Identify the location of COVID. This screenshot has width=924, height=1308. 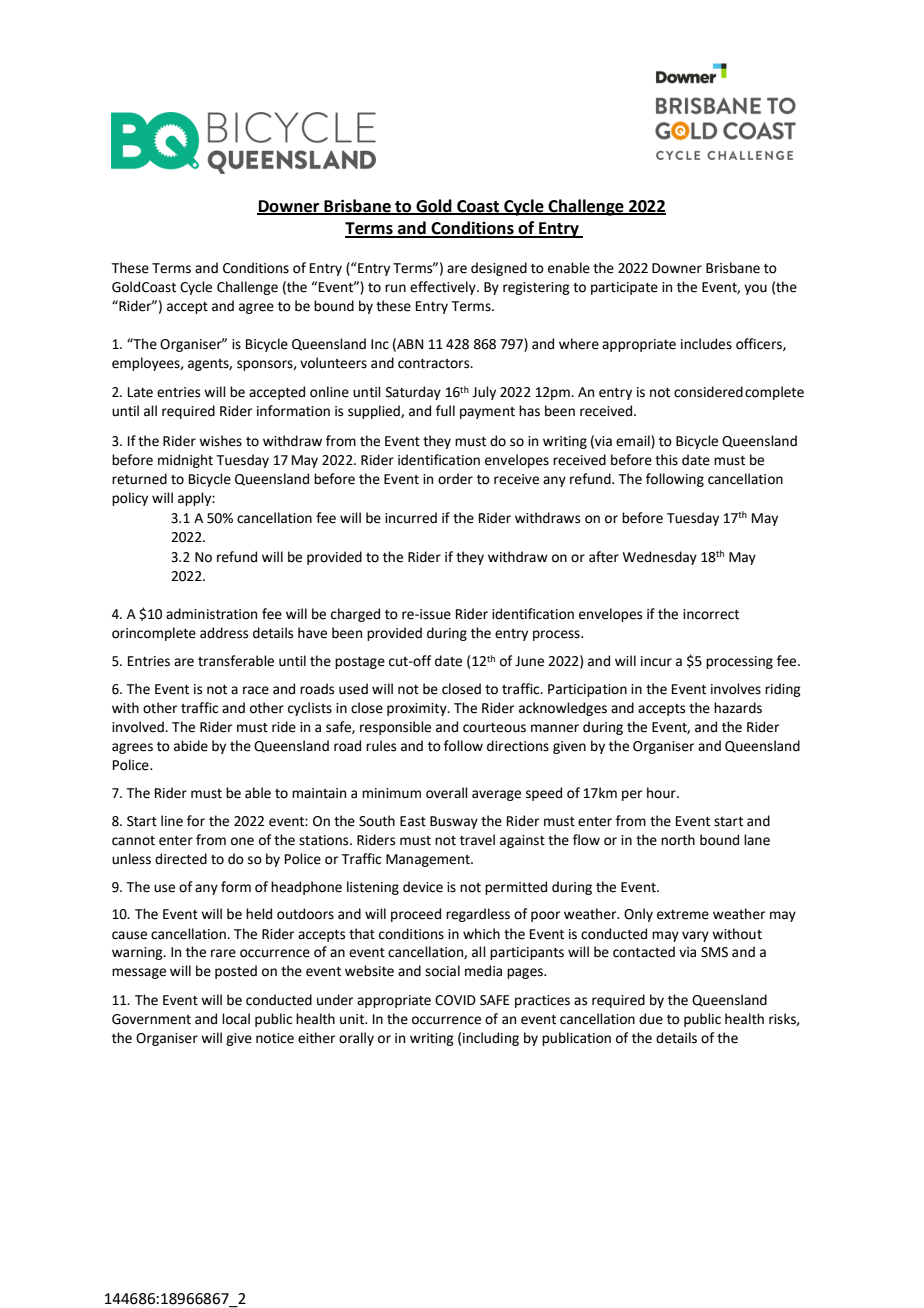
(455, 1000).
